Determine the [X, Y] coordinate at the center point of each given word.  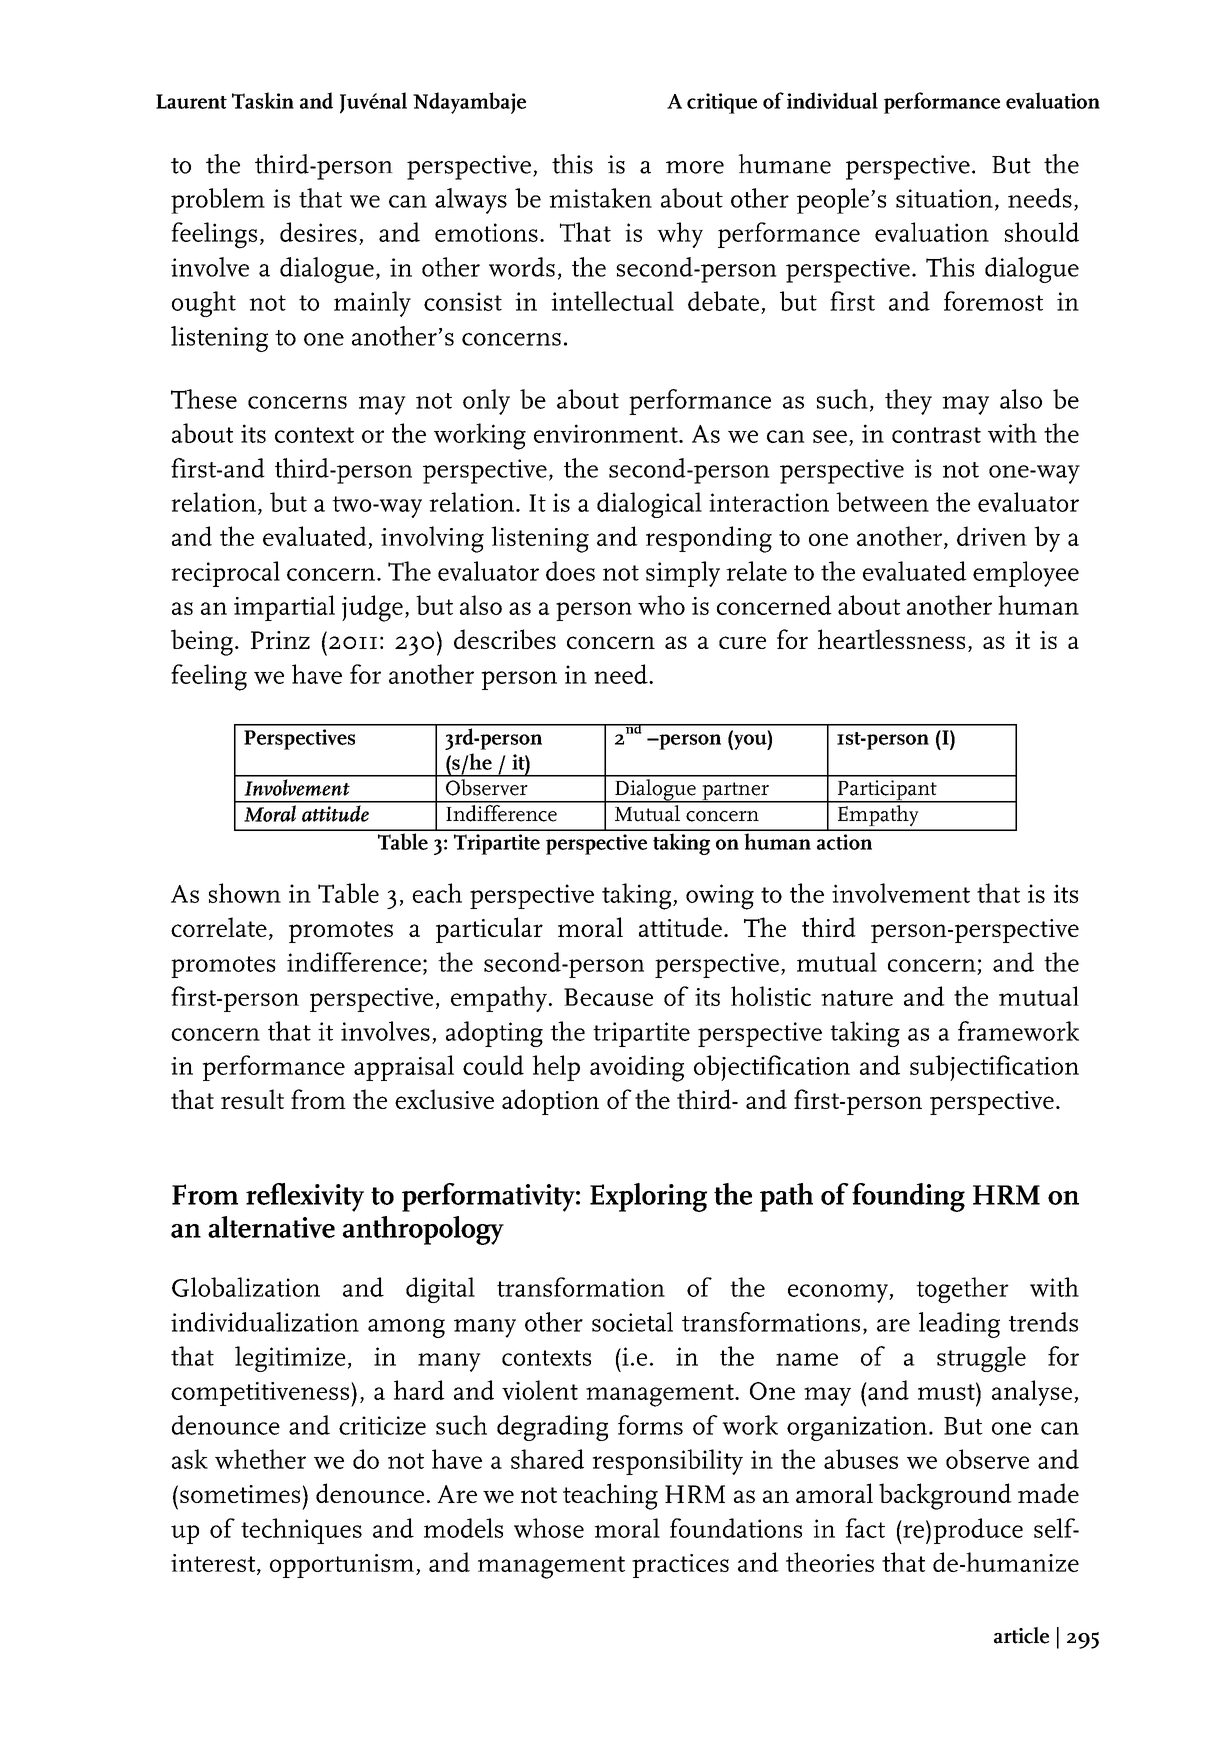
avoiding [637, 1068]
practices [680, 1566]
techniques [301, 1531]
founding [908, 1197]
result [252, 1099]
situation [944, 198]
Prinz [280, 640]
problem [218, 201]
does [570, 571]
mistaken [600, 198]
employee [1026, 574]
